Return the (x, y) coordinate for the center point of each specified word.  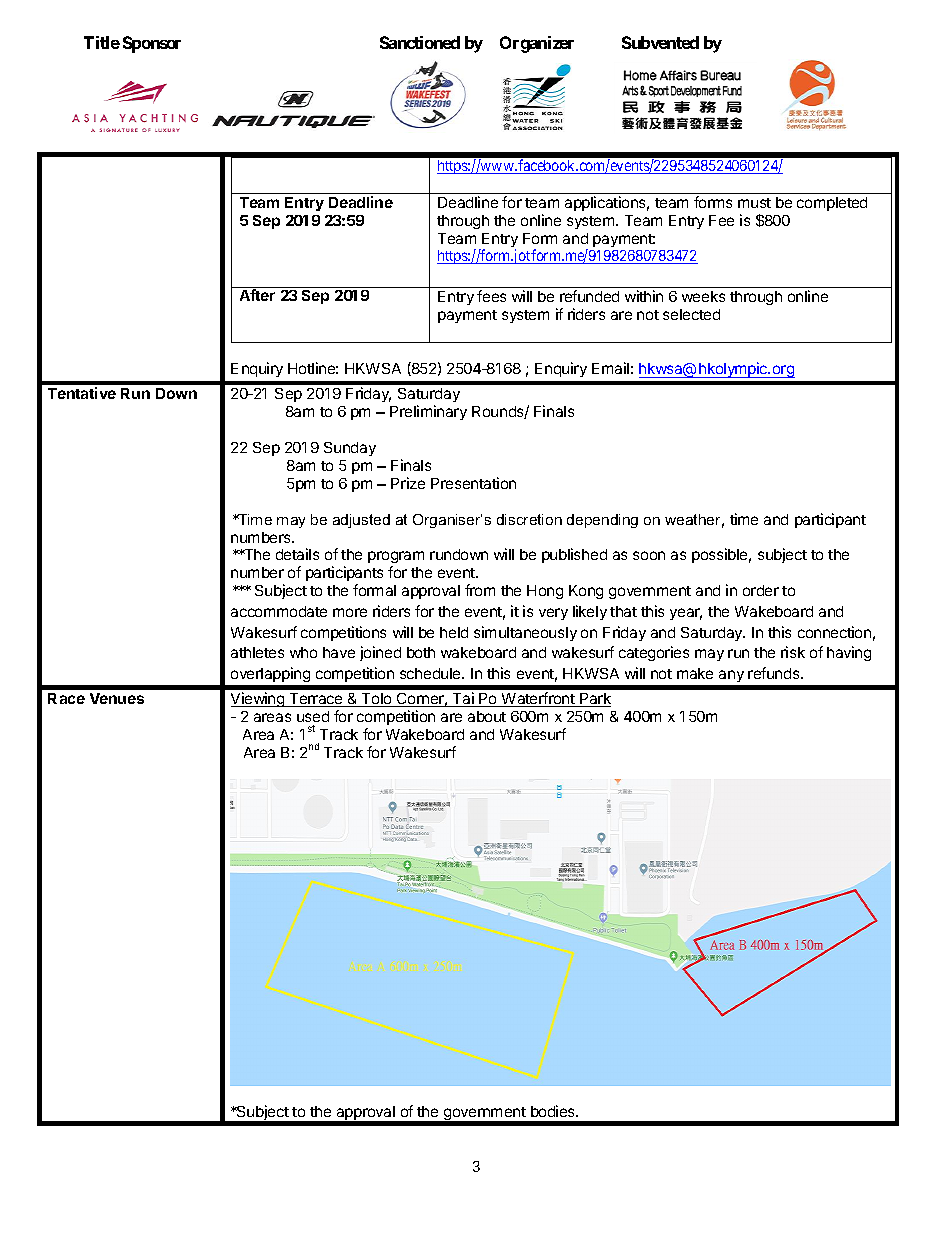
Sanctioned (420, 42)
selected (691, 314)
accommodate (279, 611)
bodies (554, 1111)
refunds (775, 673)
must (754, 203)
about (487, 716)
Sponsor (152, 44)
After (257, 295)
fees (491, 296)
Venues (117, 698)
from (480, 590)
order (761, 590)
